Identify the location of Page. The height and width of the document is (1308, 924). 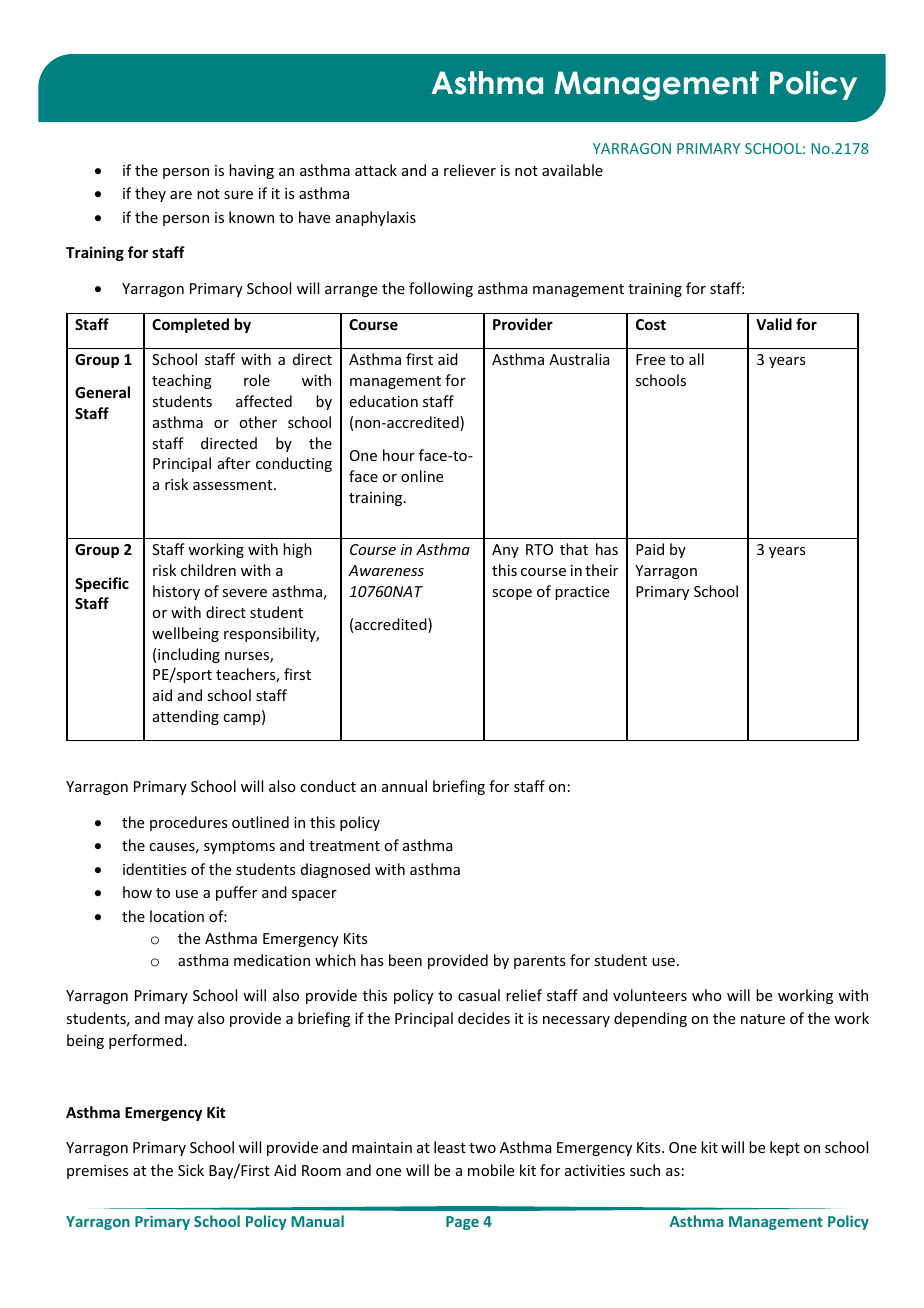
(462, 1223).
